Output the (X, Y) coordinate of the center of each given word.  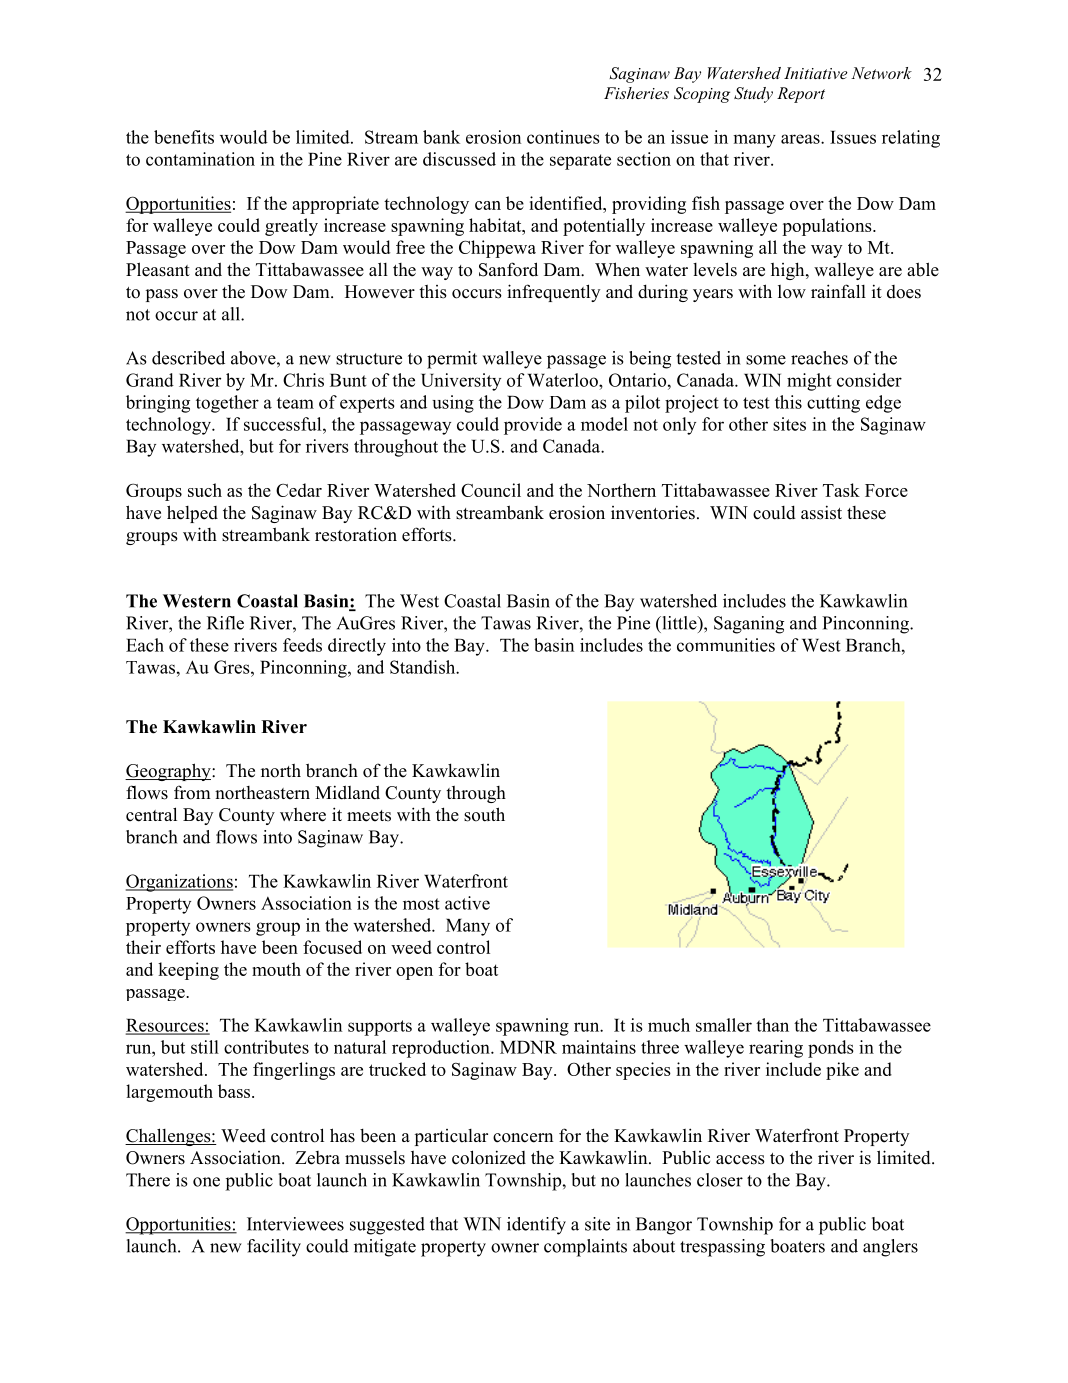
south (484, 814)
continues (563, 137)
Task (841, 490)
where (303, 815)
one (206, 1182)
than (772, 1025)
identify (536, 1226)
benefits (184, 137)
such (205, 490)
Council (491, 490)
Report (801, 95)
